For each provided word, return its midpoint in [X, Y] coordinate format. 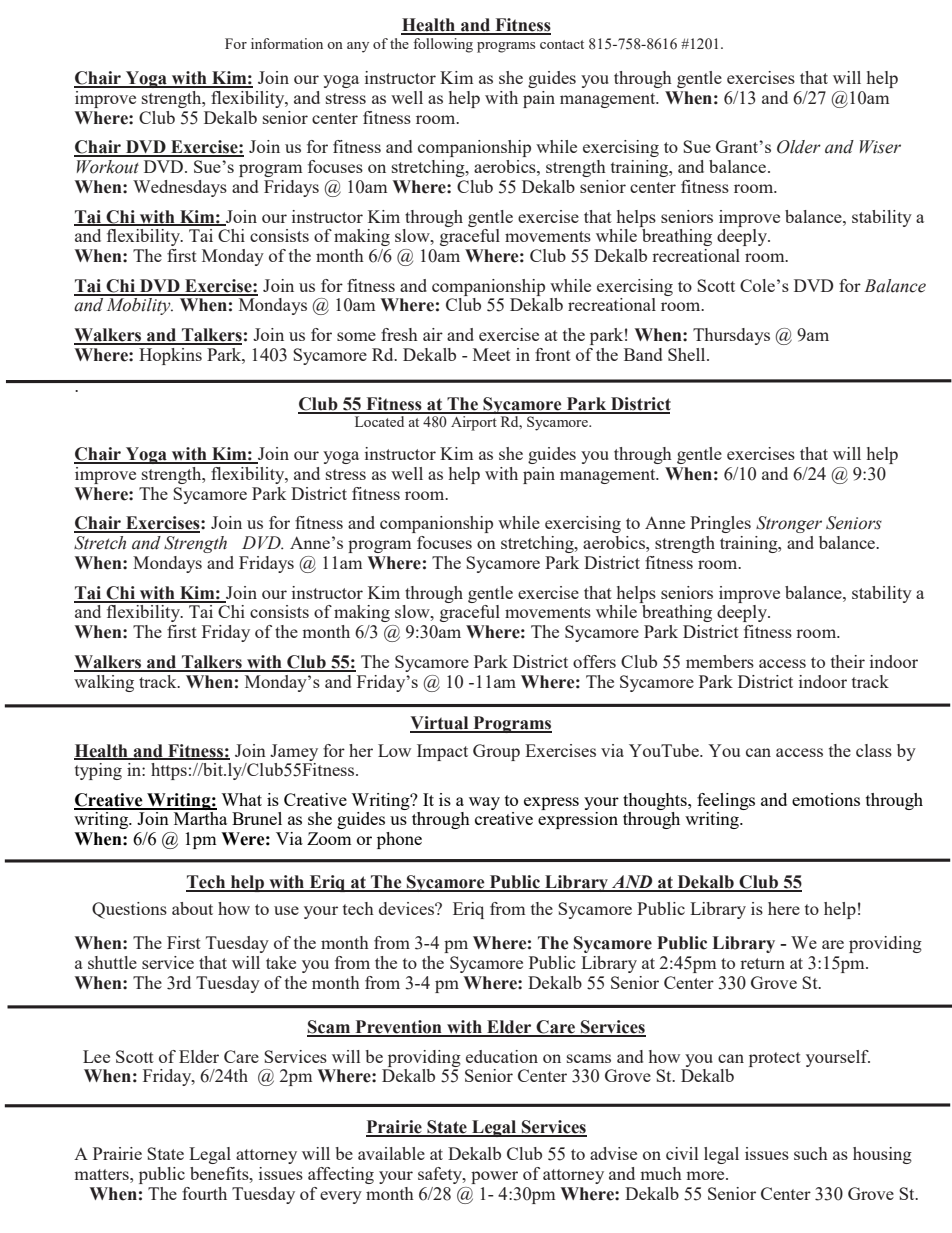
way [484, 803]
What [241, 799]
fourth [204, 1193]
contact [562, 44]
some [356, 336]
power [494, 1177]
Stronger [789, 524]
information [287, 43]
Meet [492, 354]
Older [799, 147]
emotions [826, 799]
